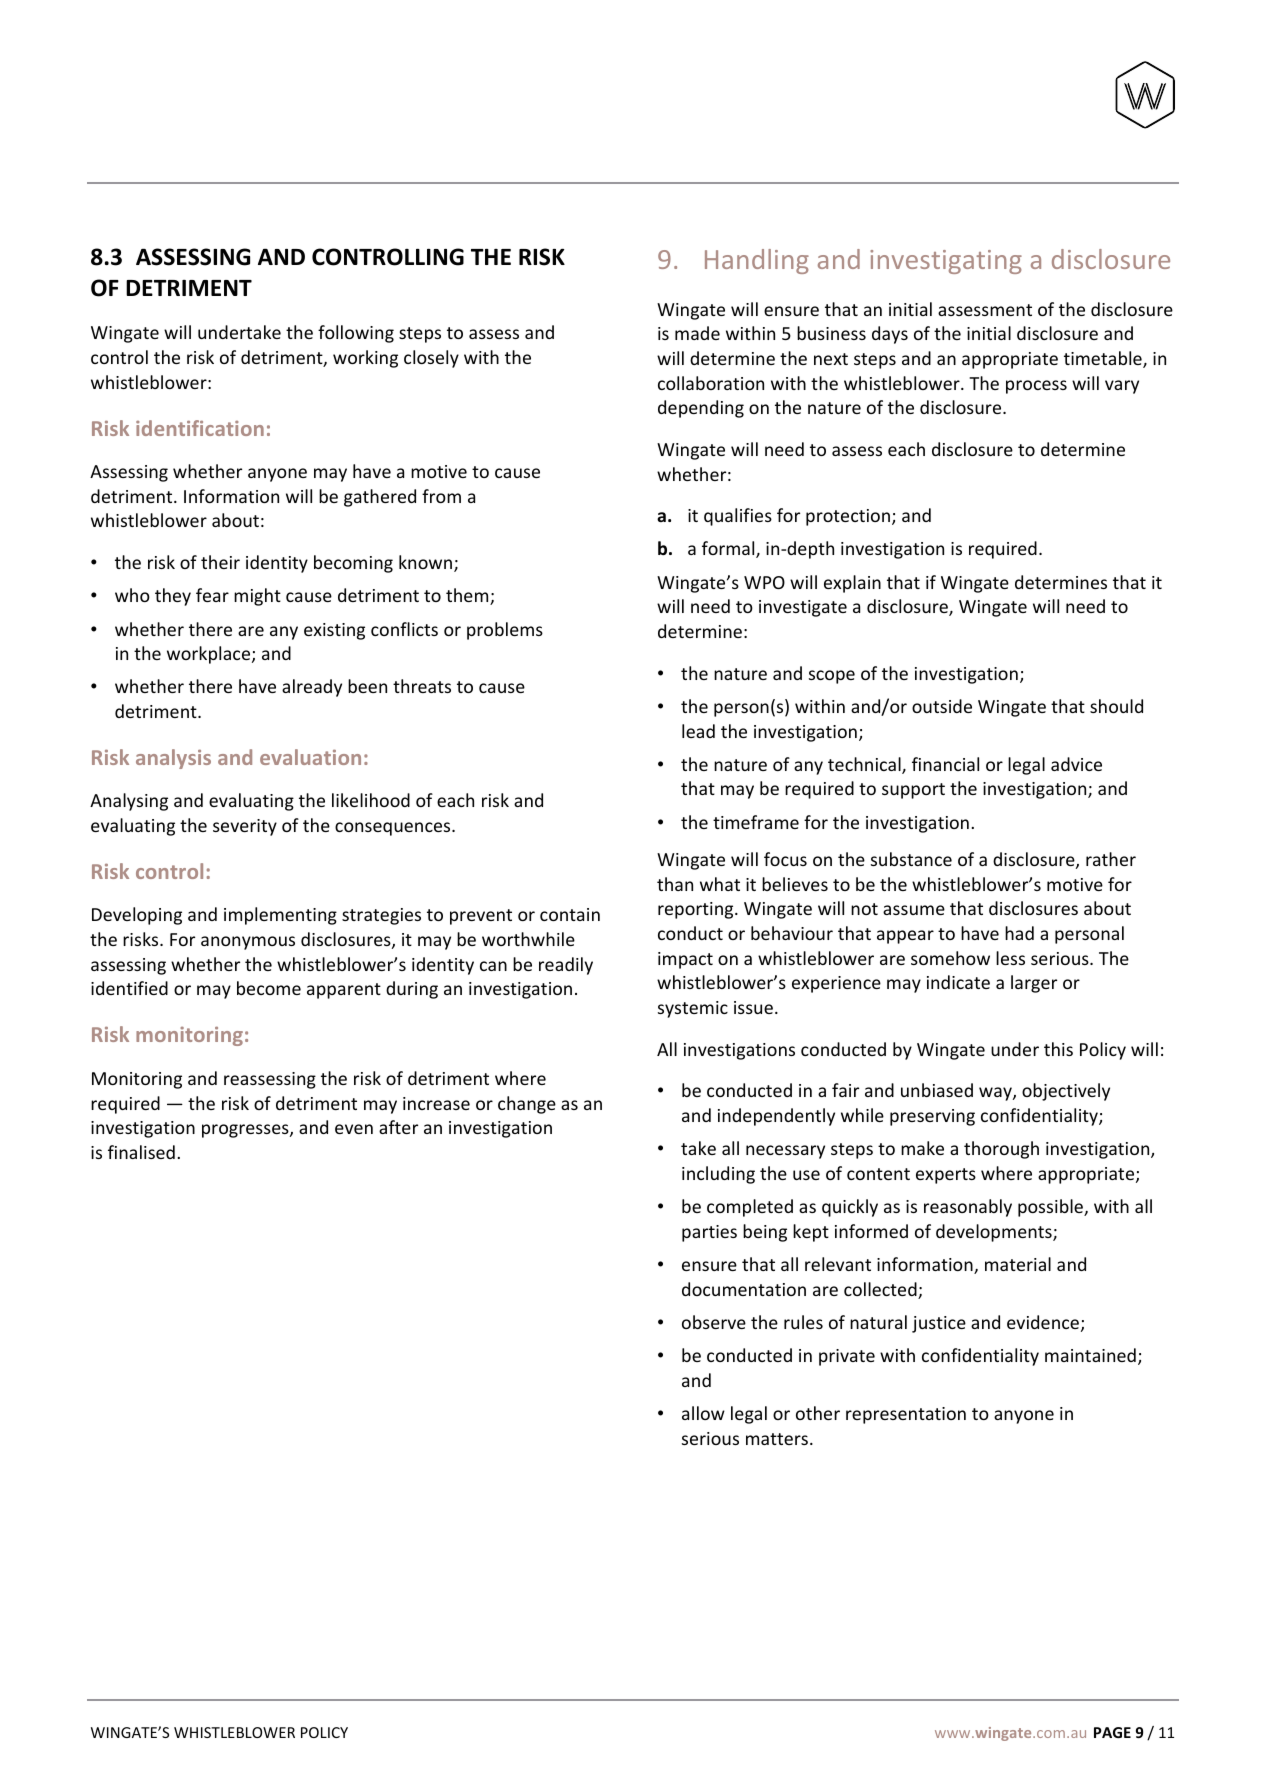 This image has width=1266, height=1791. What do you see at coordinates (245, 827) in the image?
I see `severity` at bounding box center [245, 827].
